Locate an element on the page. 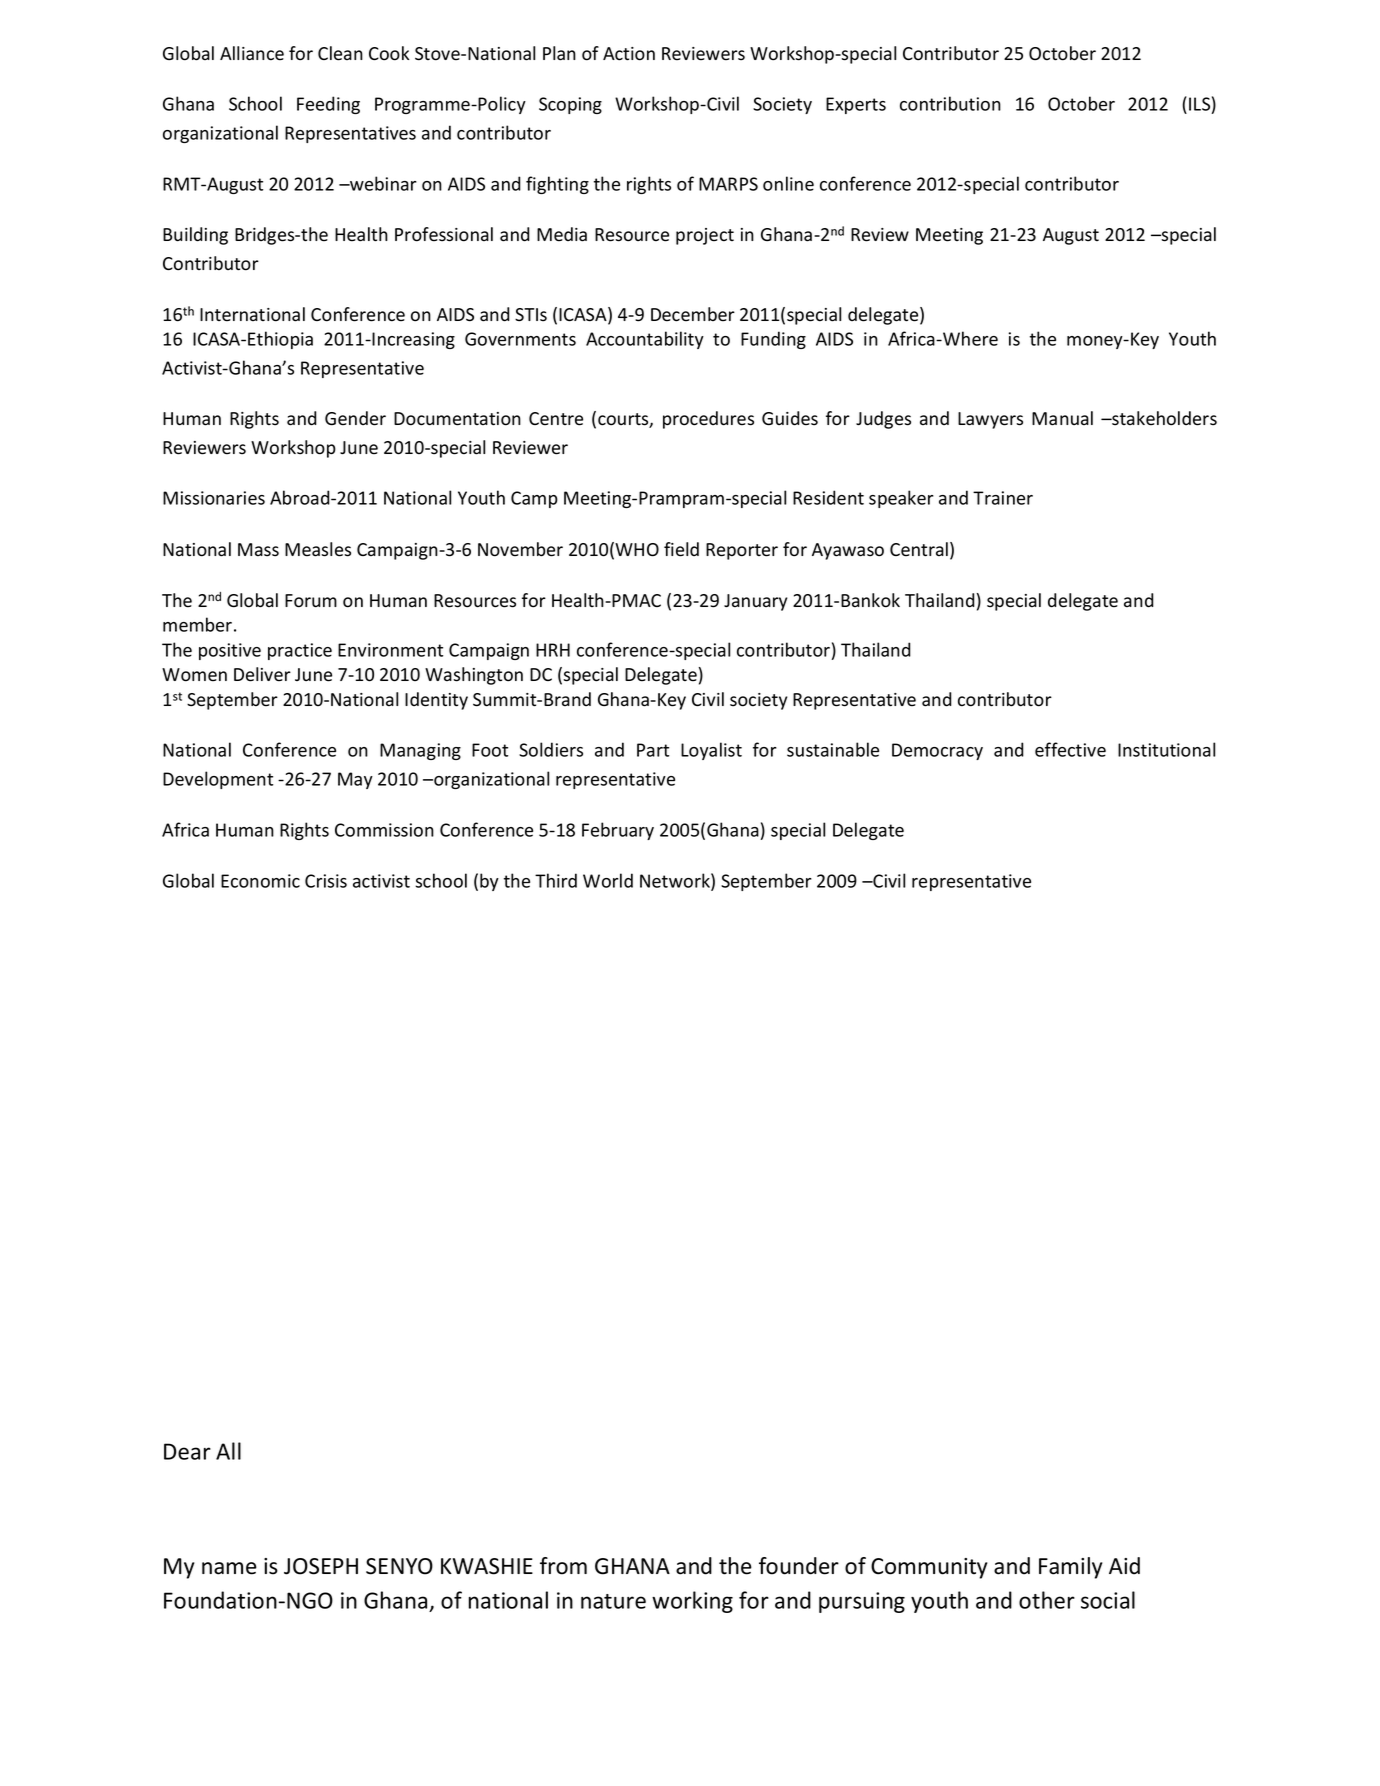 The height and width of the document is (1786, 1380). Feeding is located at coordinates (328, 105).
